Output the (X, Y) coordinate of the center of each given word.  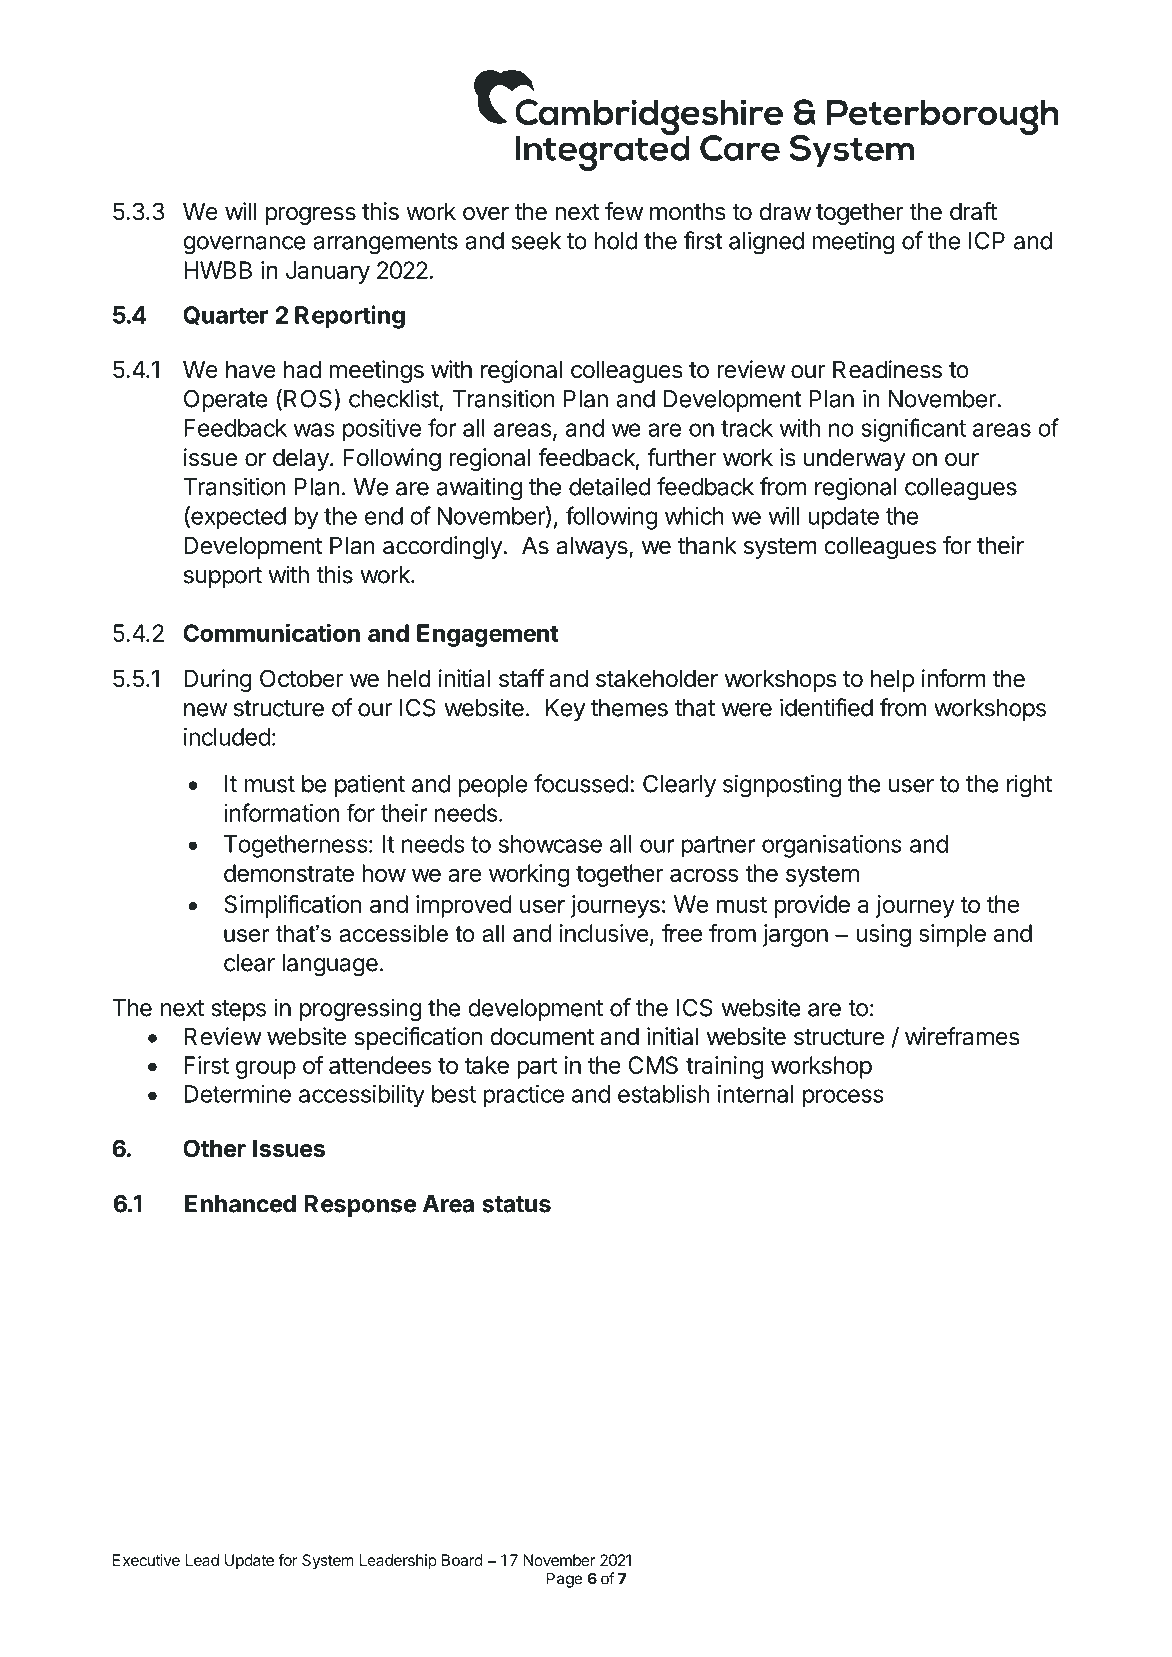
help (892, 681)
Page (564, 1580)
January (328, 272)
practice (523, 1096)
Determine (237, 1094)
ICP (987, 241)
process (843, 1098)
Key (565, 710)
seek (536, 241)
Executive (146, 1560)
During (218, 680)
